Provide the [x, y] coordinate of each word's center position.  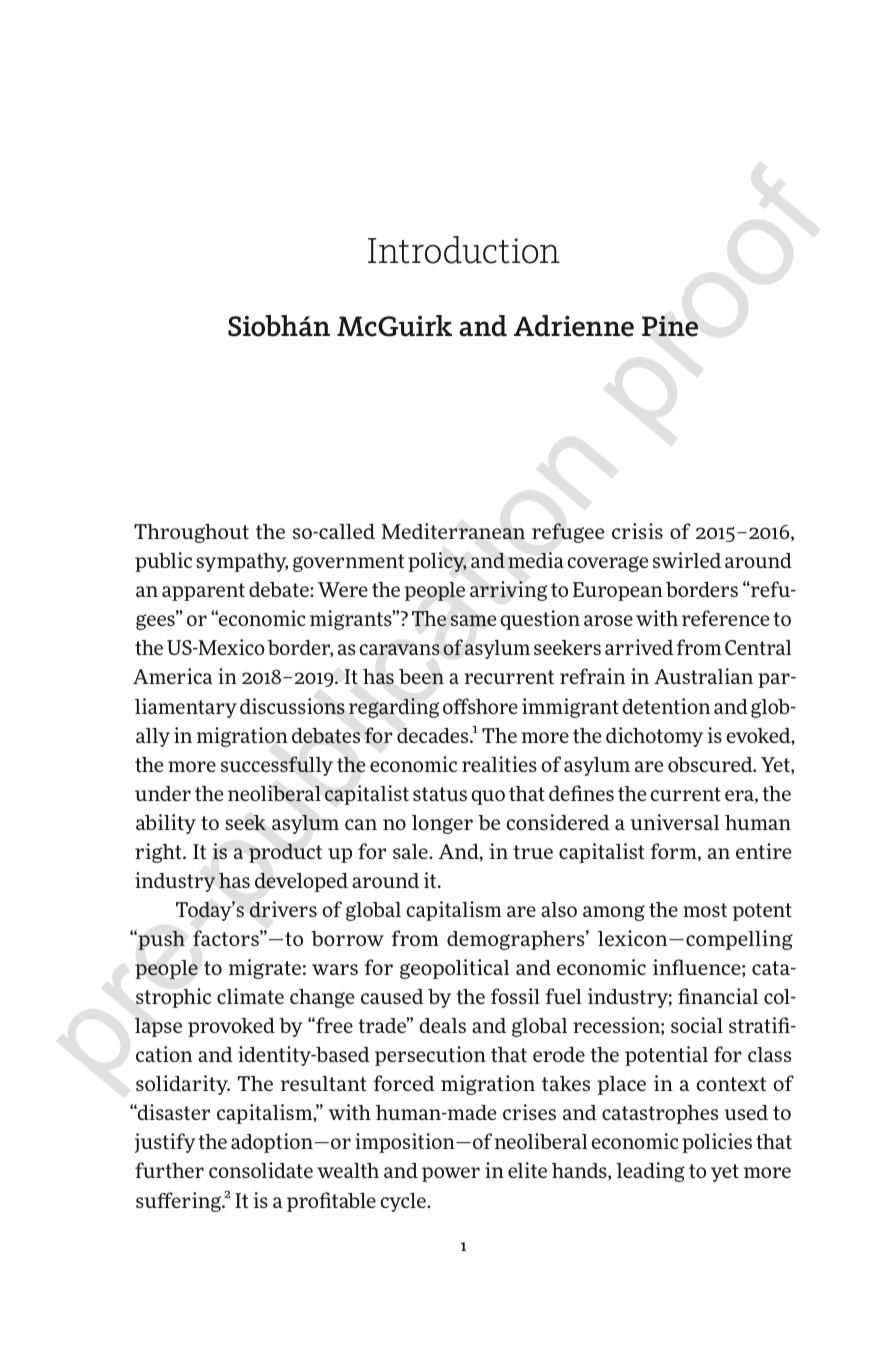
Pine [670, 326]
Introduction [464, 250]
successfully [277, 766]
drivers [283, 909]
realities [499, 764]
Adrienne [574, 326]
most [705, 910]
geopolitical [454, 969]
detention [666, 706]
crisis [637, 531]
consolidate [261, 1170]
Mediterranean [453, 531]
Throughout [191, 533]
